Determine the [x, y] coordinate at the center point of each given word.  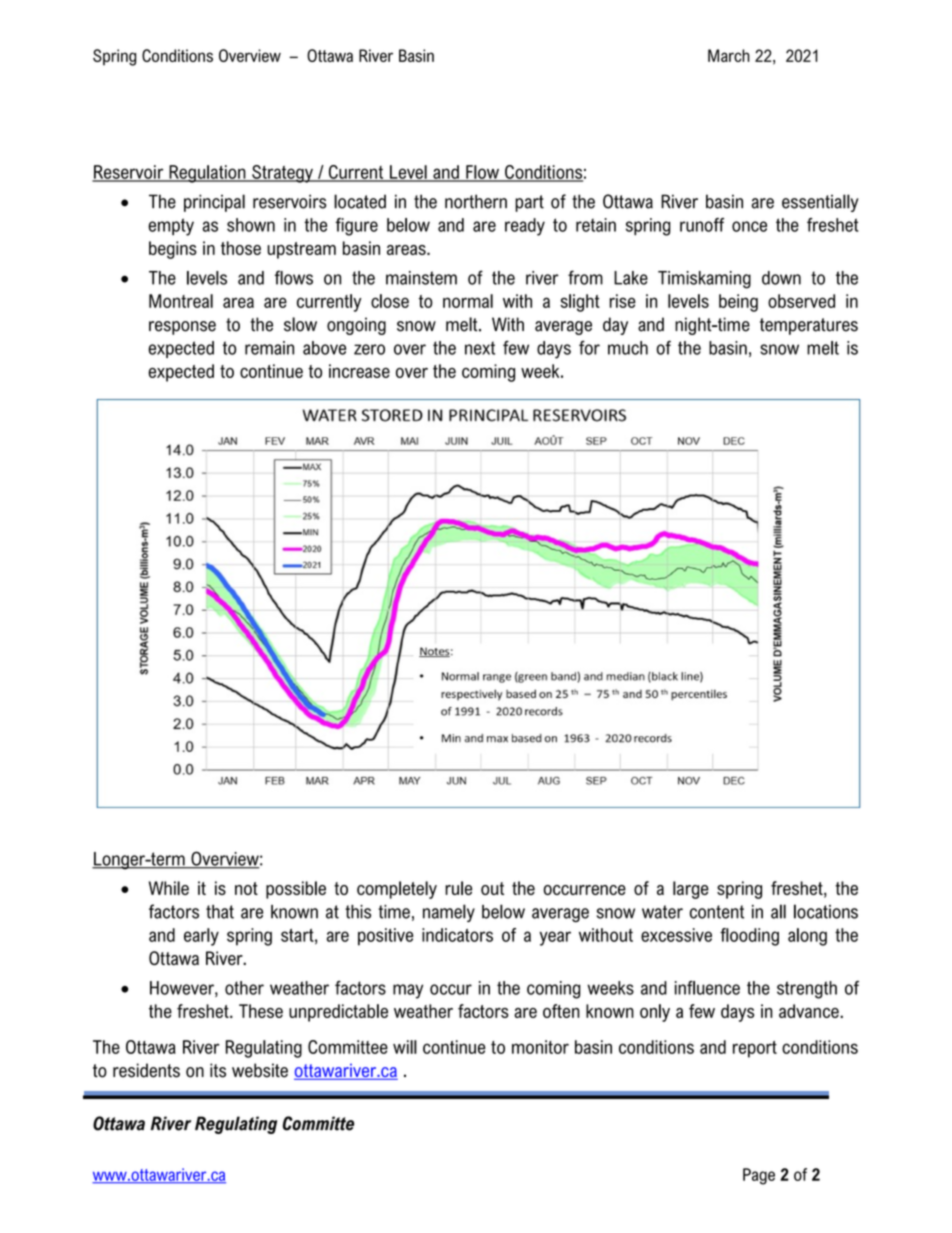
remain [269, 348]
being [738, 303]
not [246, 888]
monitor [540, 1047]
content [717, 912]
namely [449, 913]
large [691, 890]
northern [476, 201]
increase [359, 371]
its [218, 1070]
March [729, 55]
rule [458, 888]
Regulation [207, 174]
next [480, 348]
